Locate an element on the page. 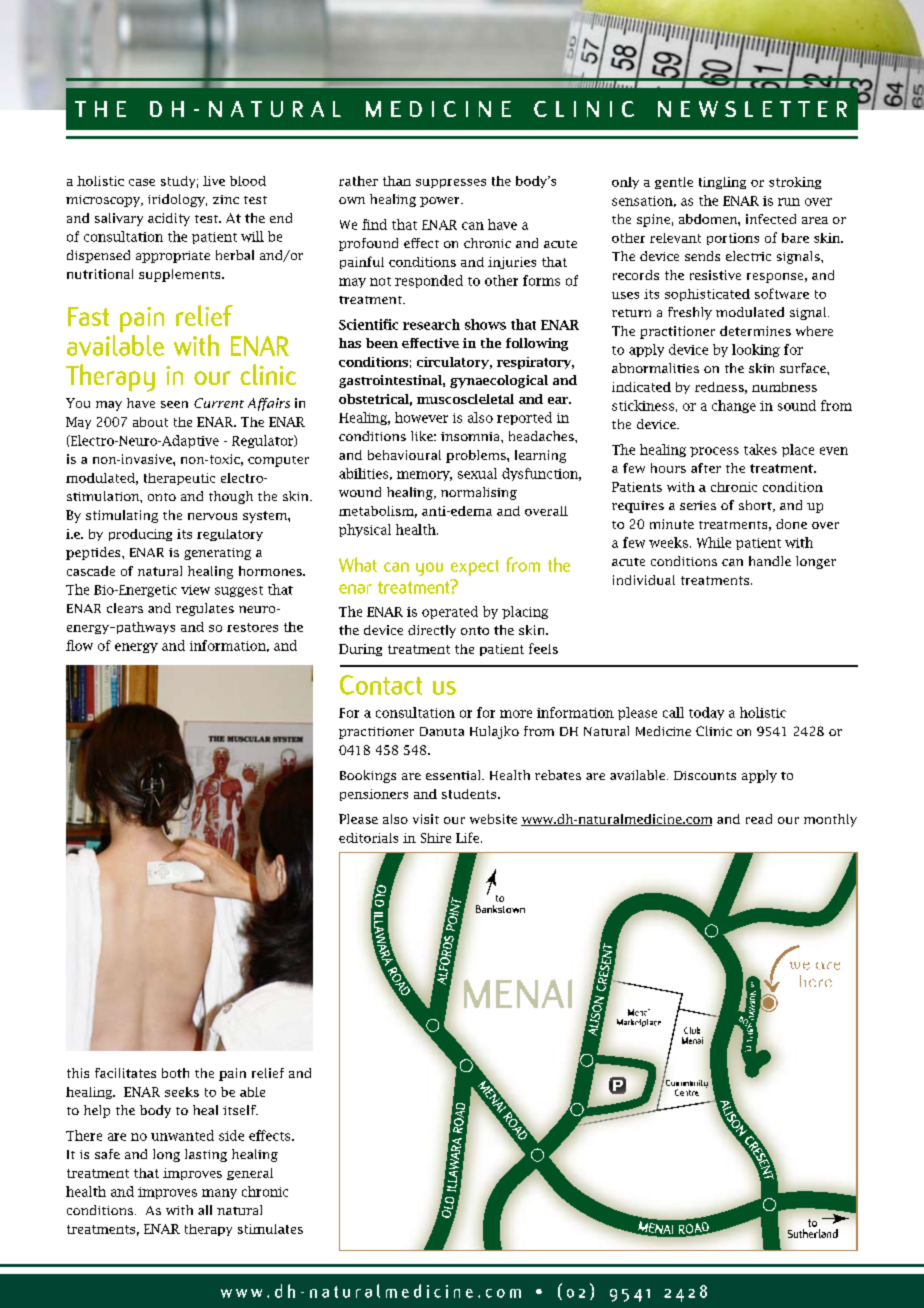  producing is located at coordinates (140, 535).
